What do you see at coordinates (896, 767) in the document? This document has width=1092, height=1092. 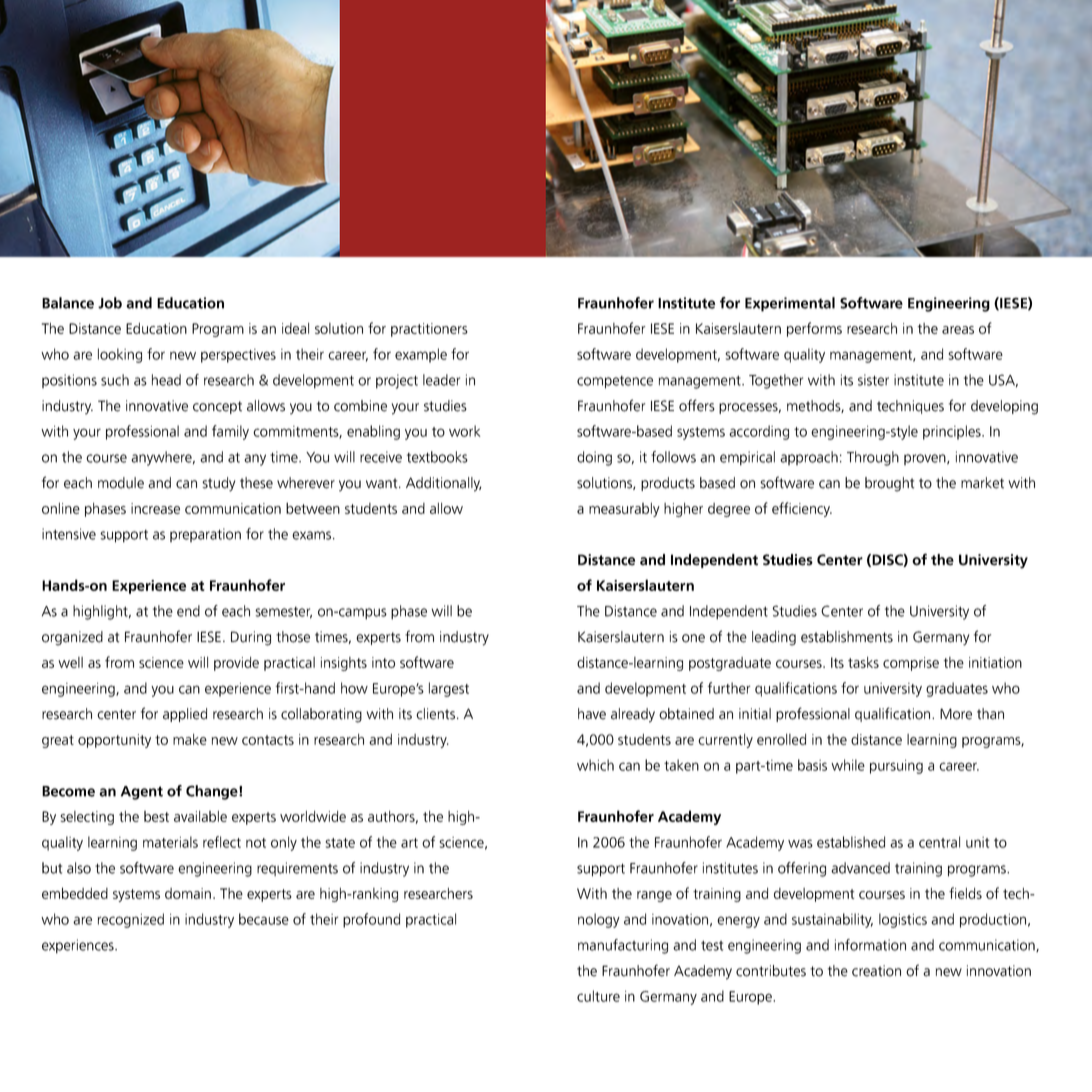 I see `pursuing` at bounding box center [896, 767].
